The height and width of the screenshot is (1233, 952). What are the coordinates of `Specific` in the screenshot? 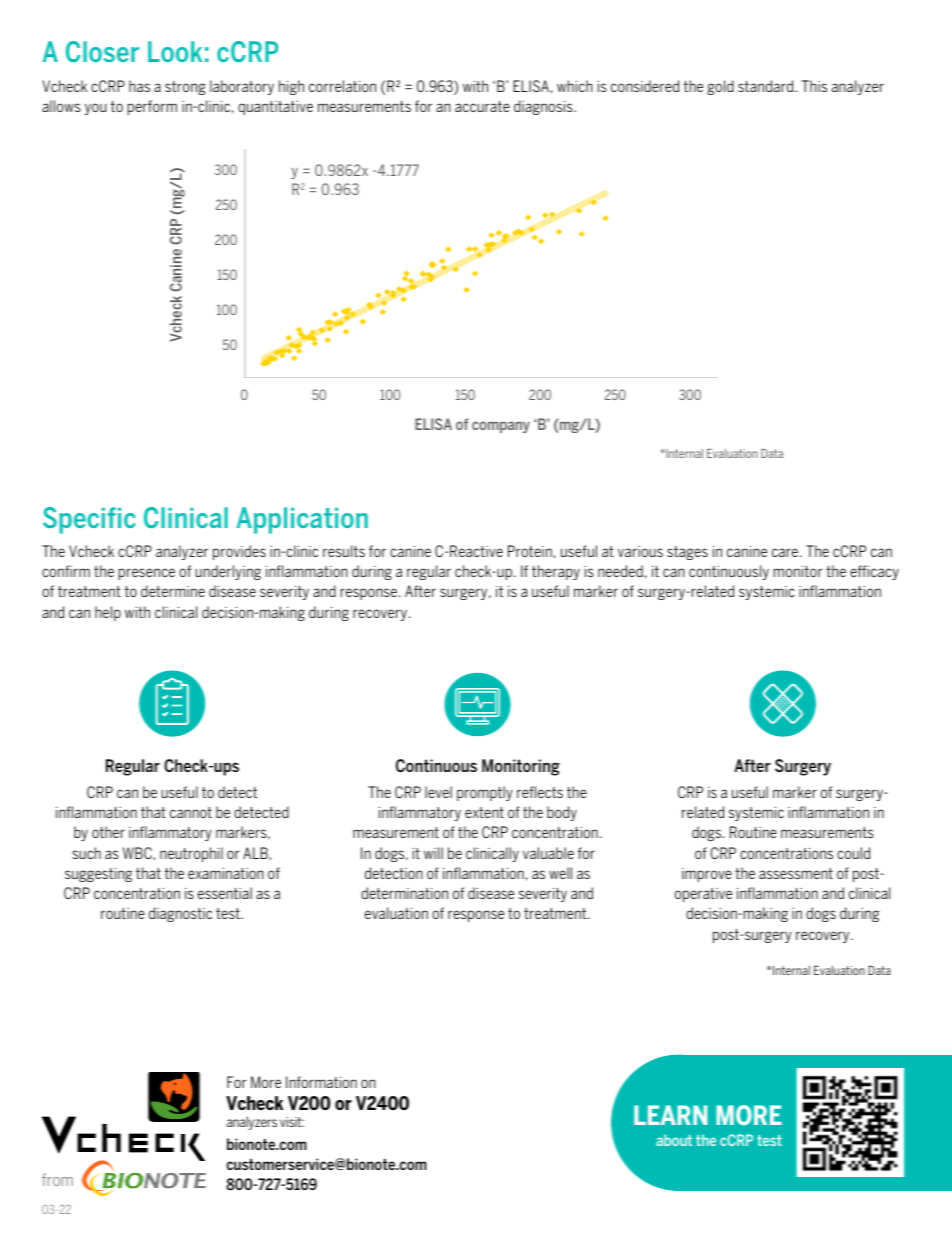 It's located at (89, 520).
